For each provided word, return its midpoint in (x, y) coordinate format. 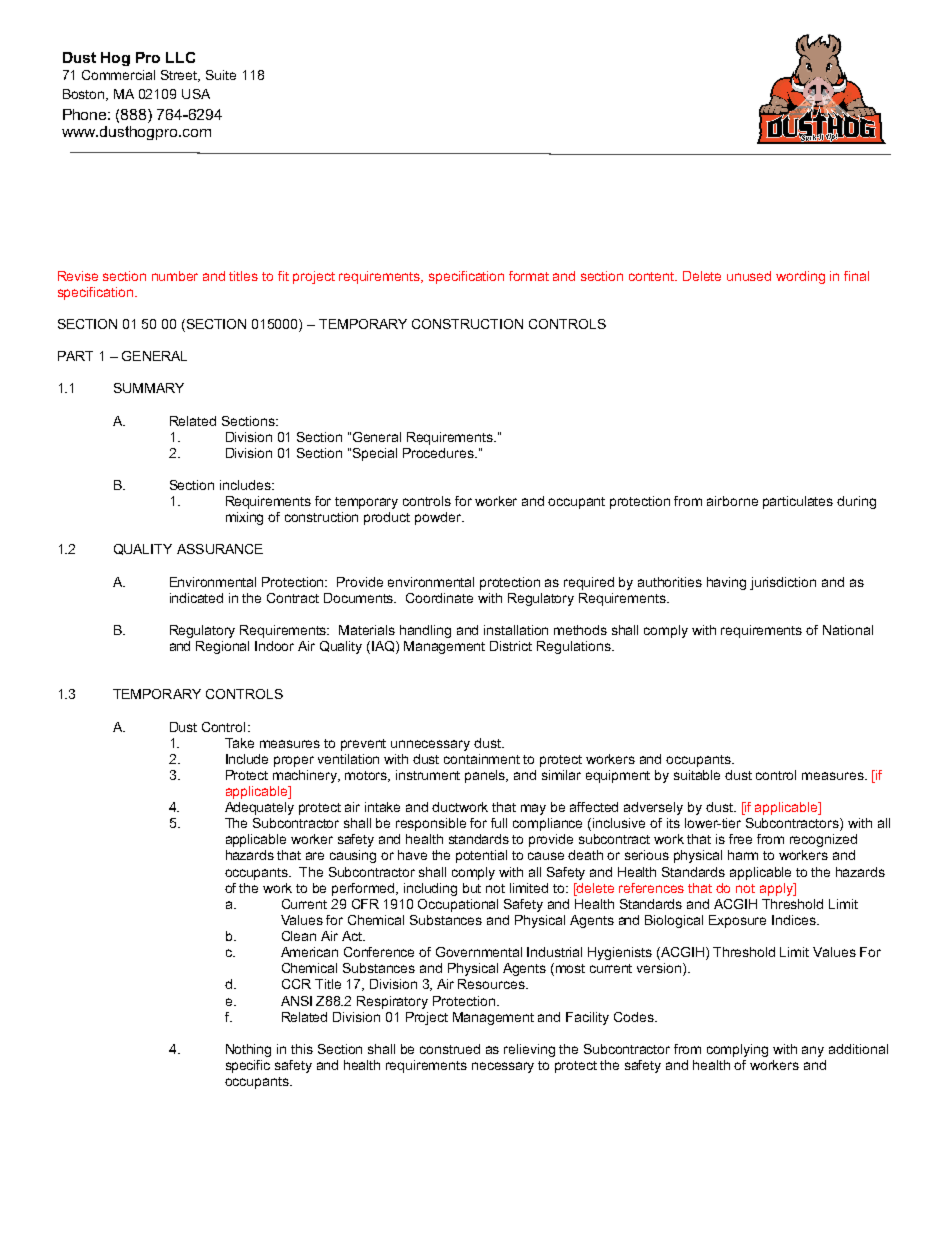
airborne (732, 501)
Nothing (248, 1050)
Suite (221, 75)
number (175, 276)
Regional (222, 647)
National (848, 630)
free (740, 839)
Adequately (259, 808)
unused (749, 276)
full (499, 823)
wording (800, 277)
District (511, 646)
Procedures (439, 453)
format (529, 276)
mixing (244, 518)
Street (180, 76)
